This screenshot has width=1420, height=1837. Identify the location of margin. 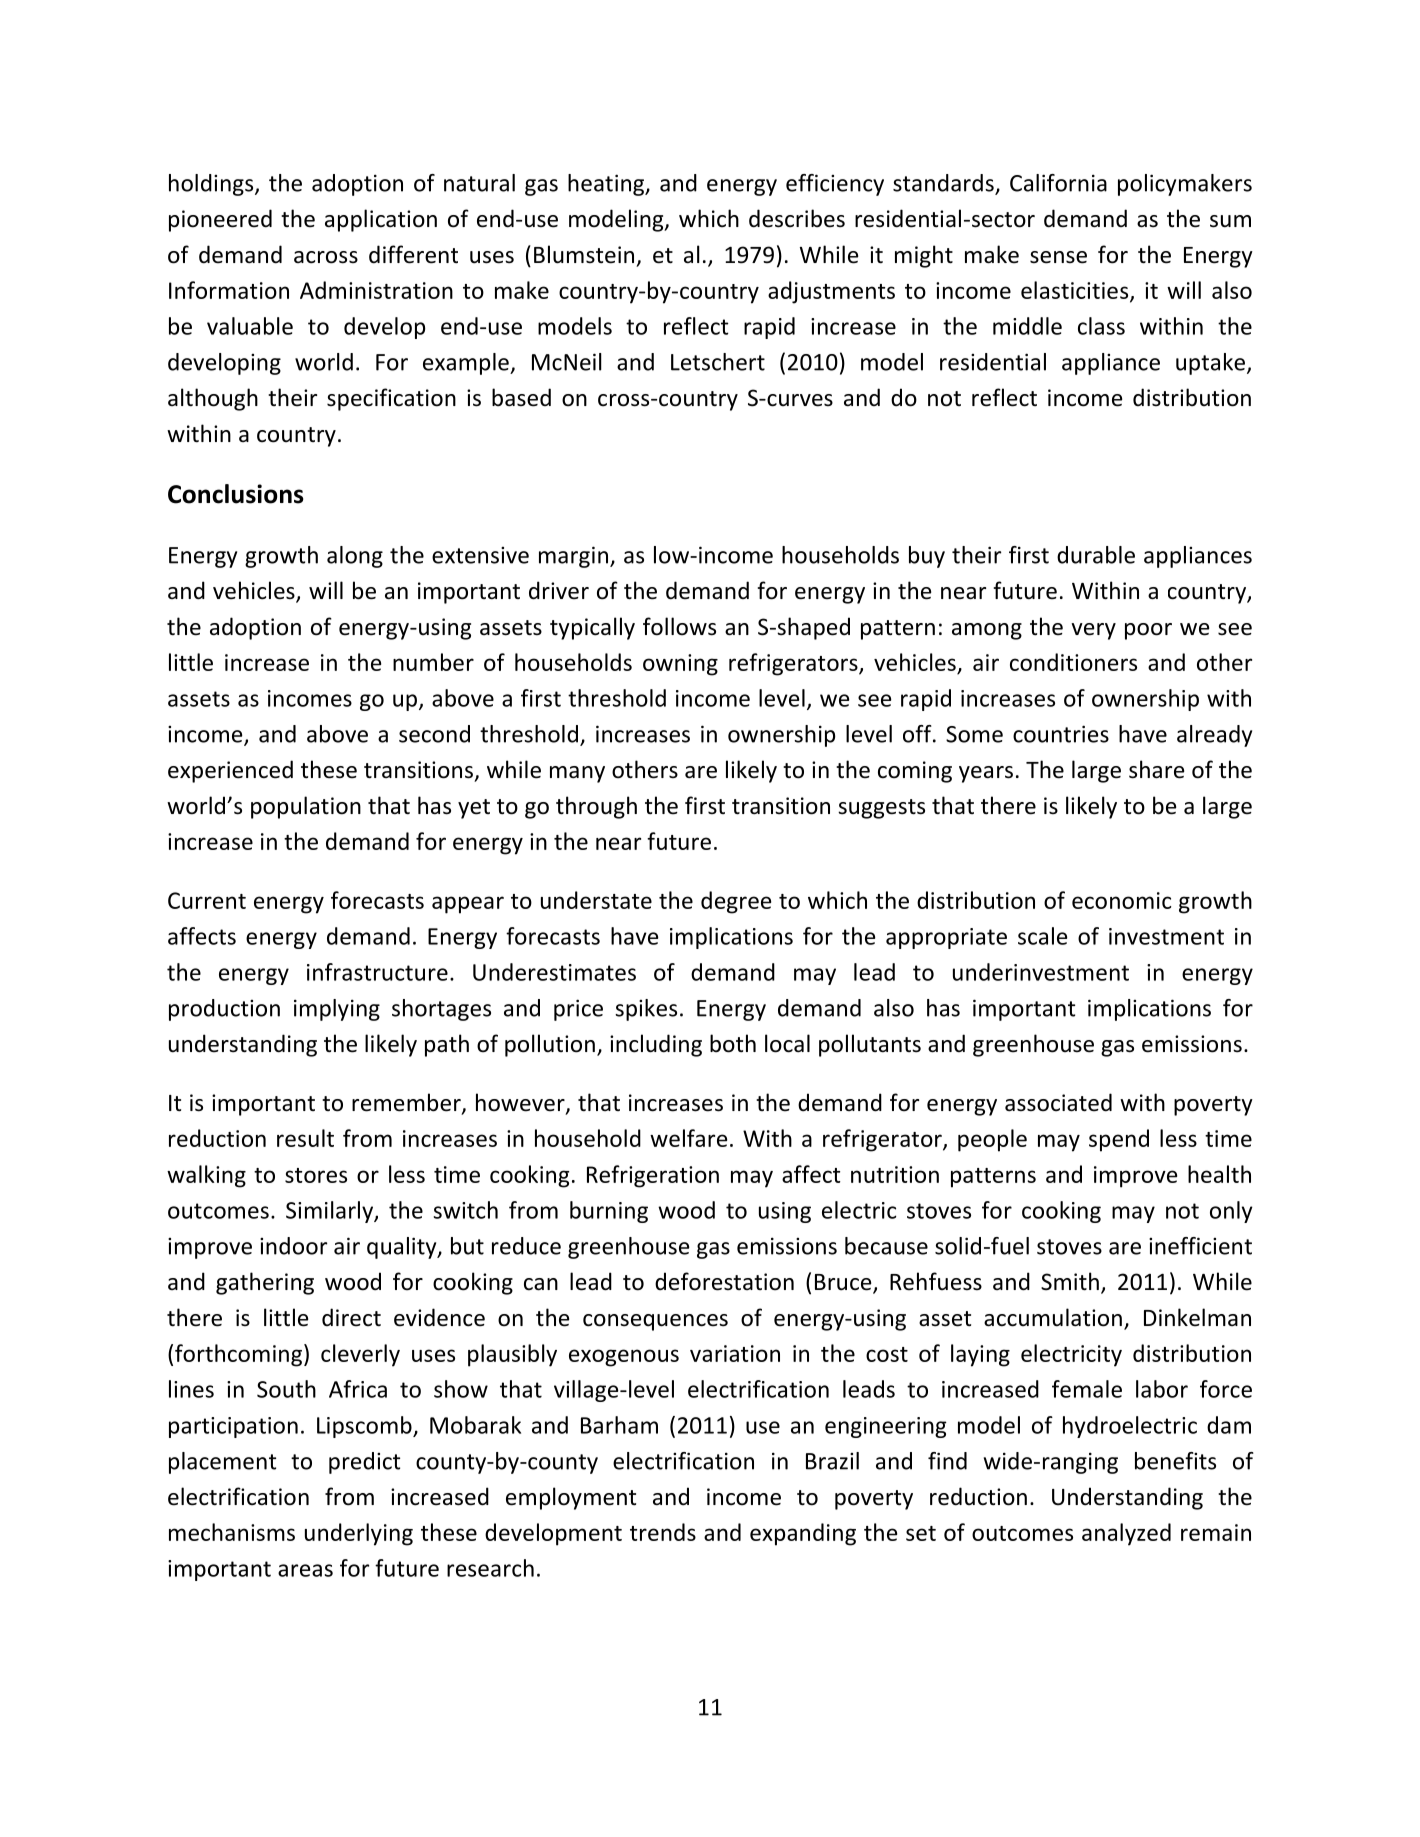
(573, 557).
